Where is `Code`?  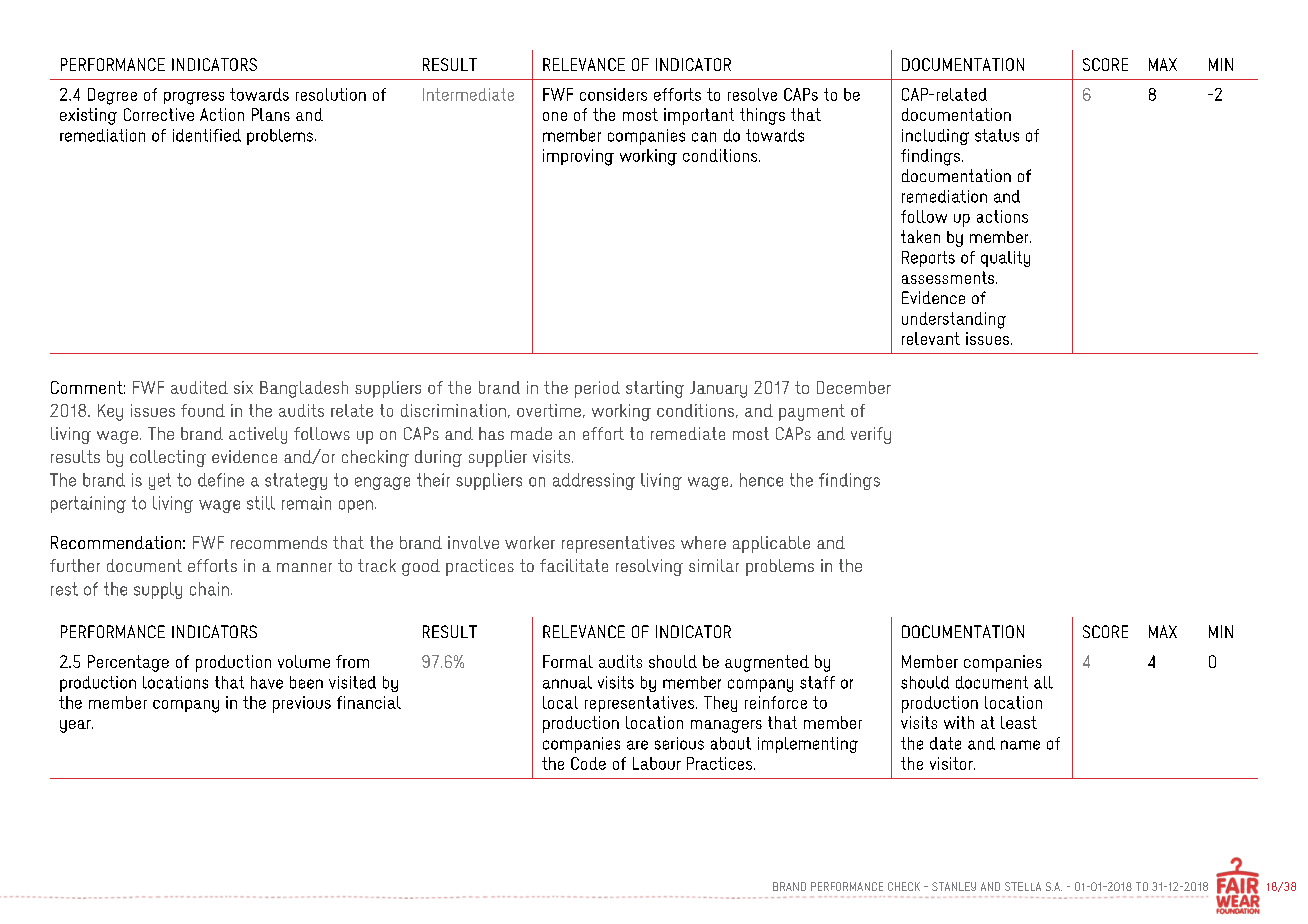
Code is located at coordinates (588, 763).
